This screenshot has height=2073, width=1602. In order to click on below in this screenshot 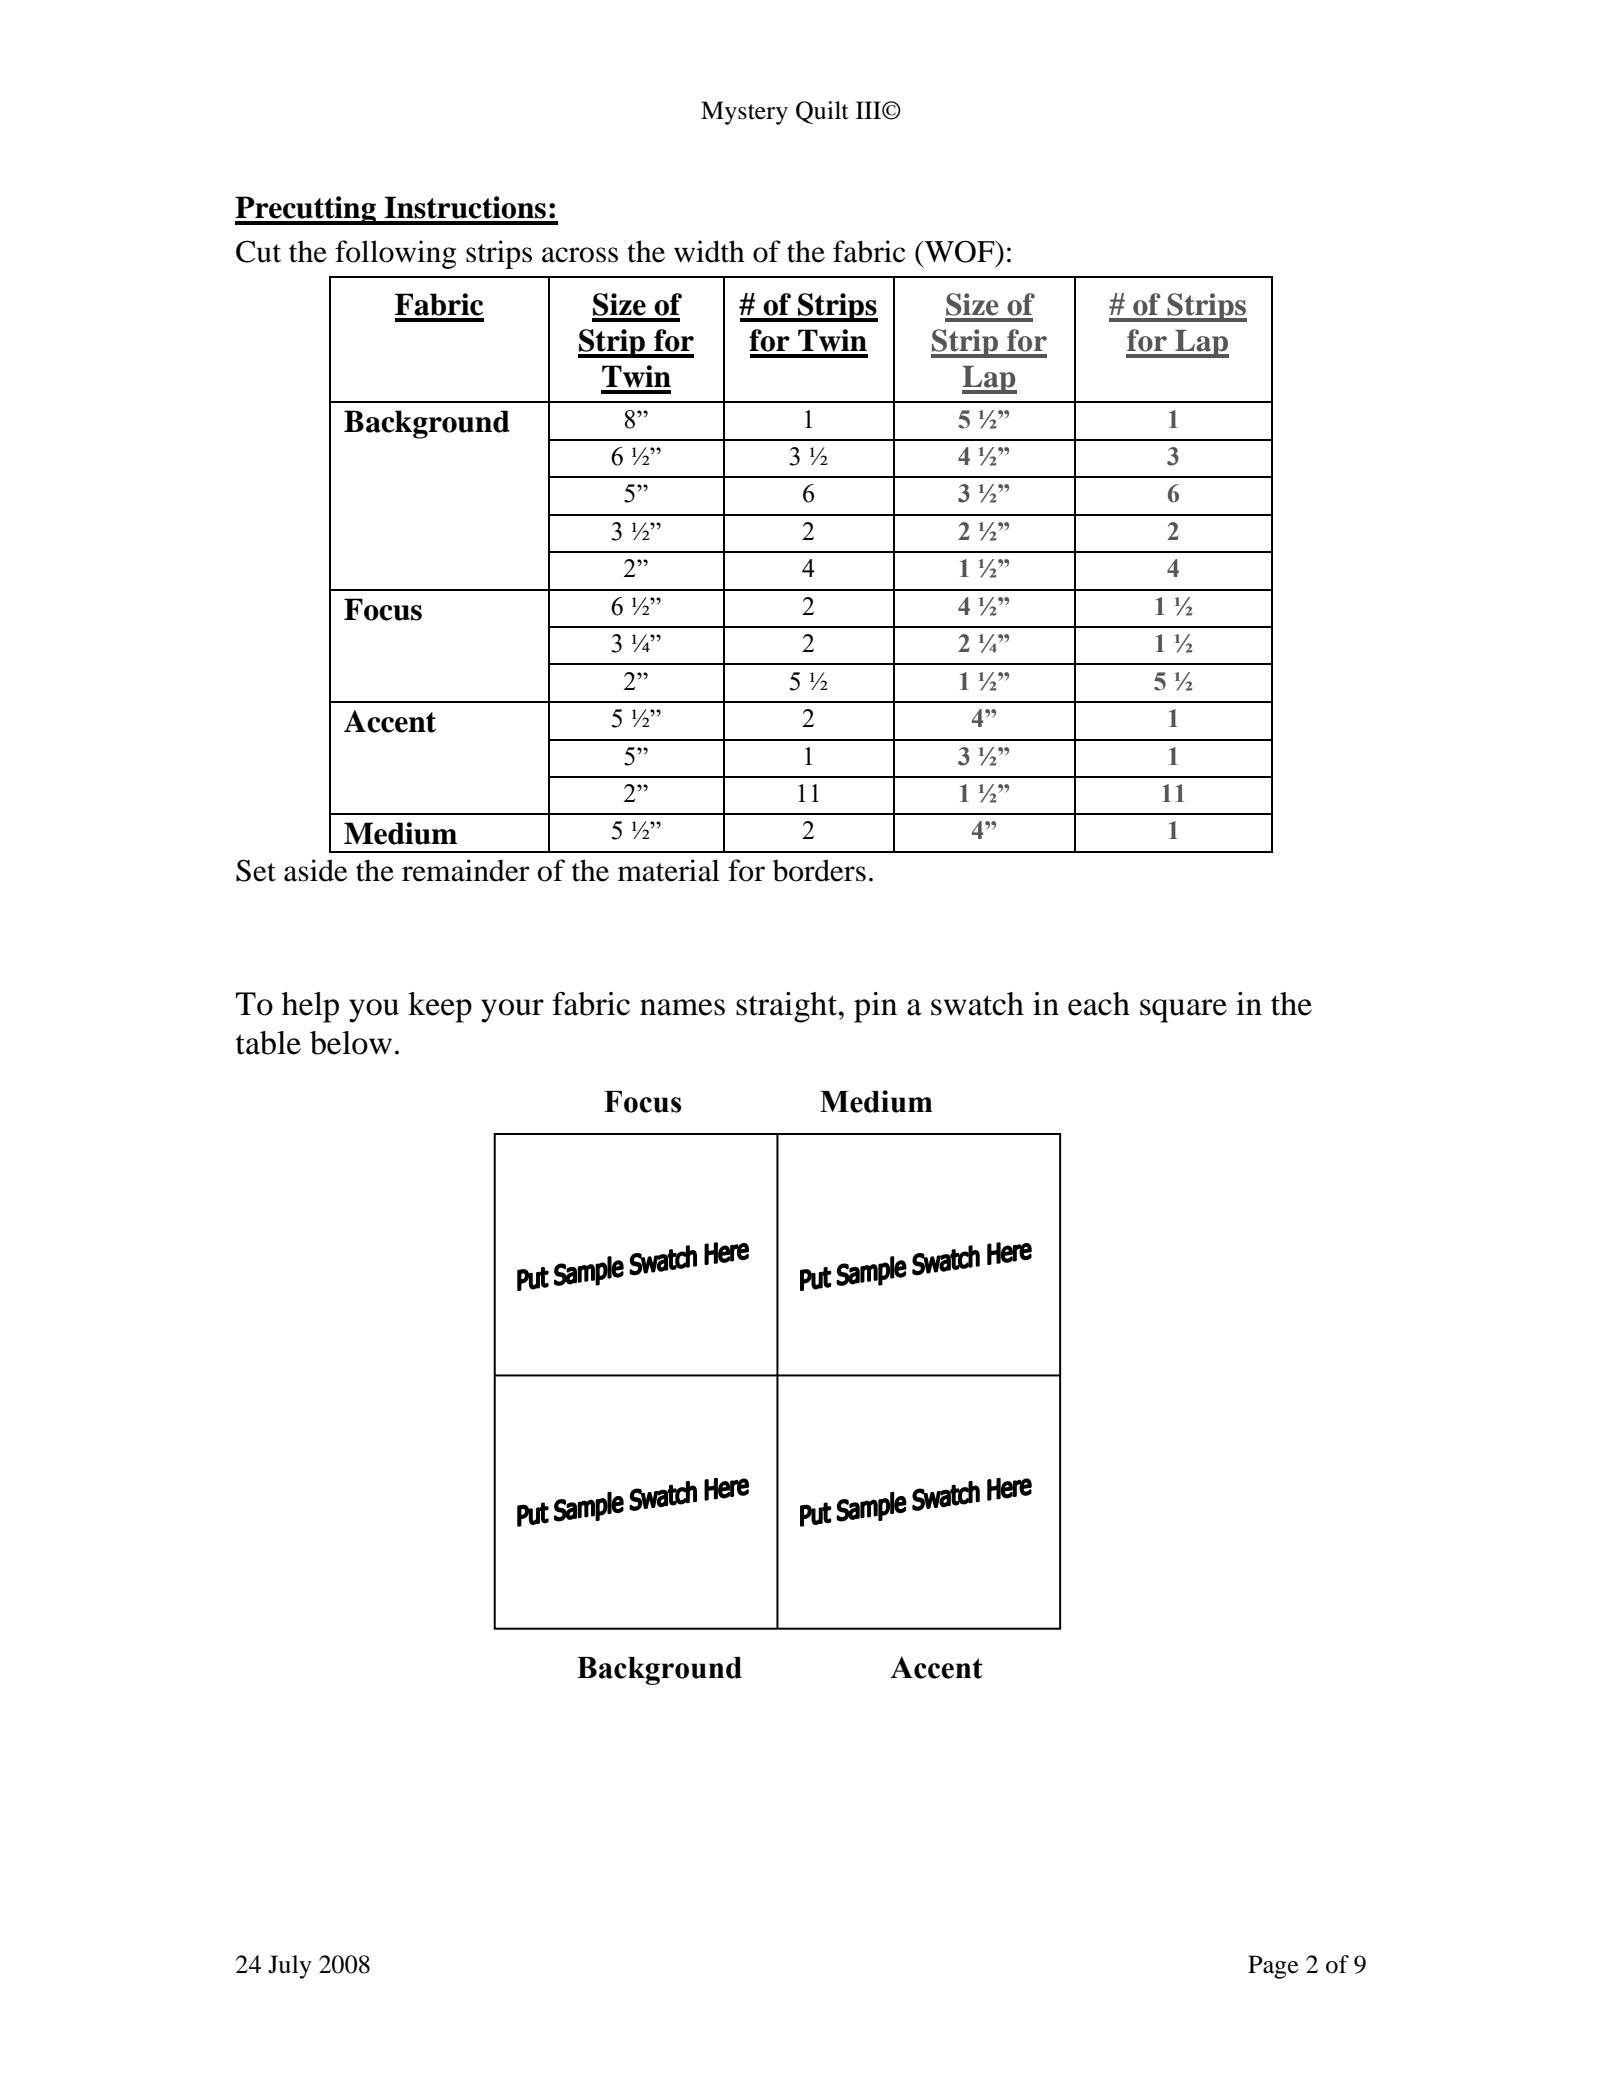, I will do `click(351, 1043)`.
